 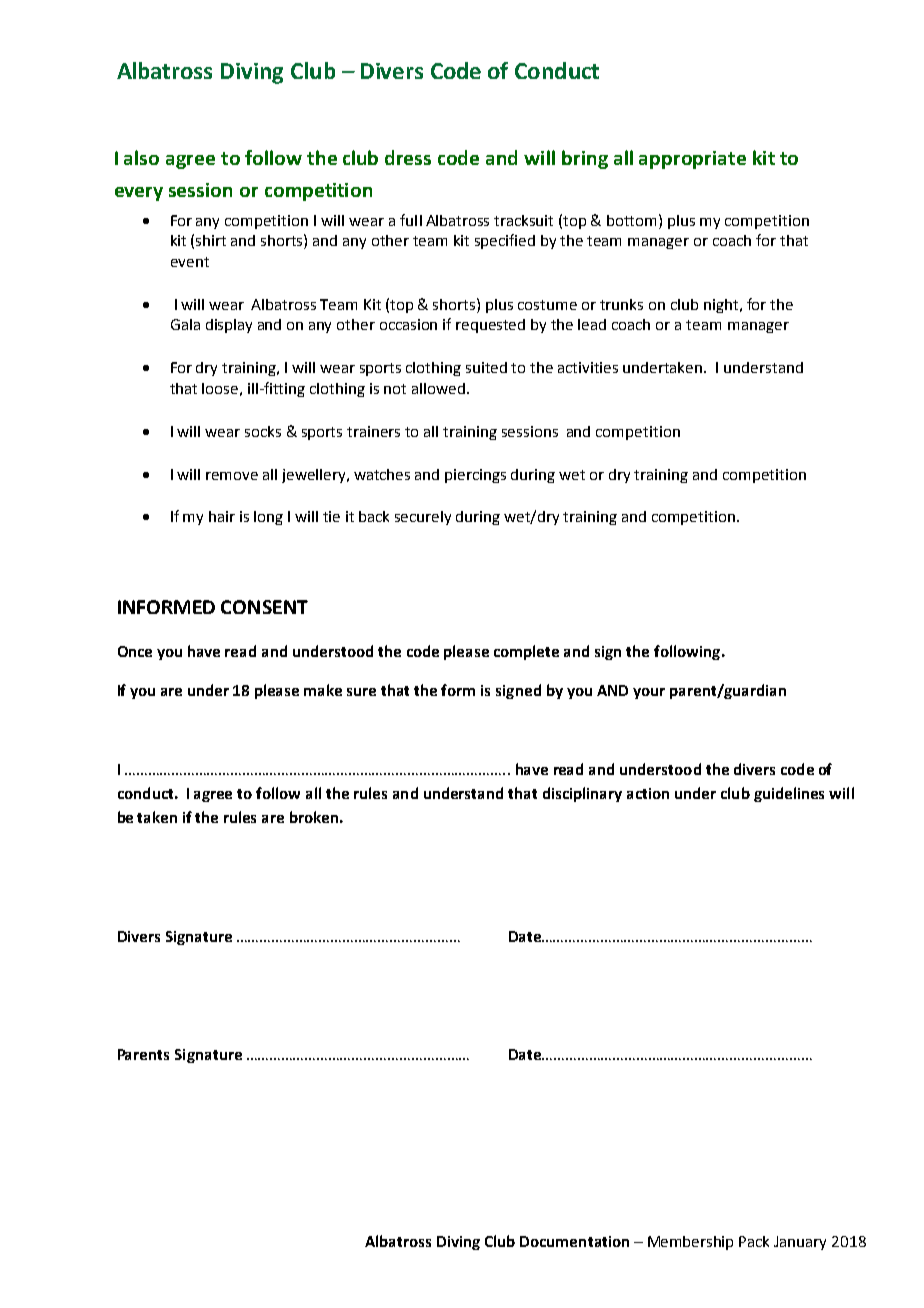 I want to click on Documentation, so click(x=574, y=1241).
